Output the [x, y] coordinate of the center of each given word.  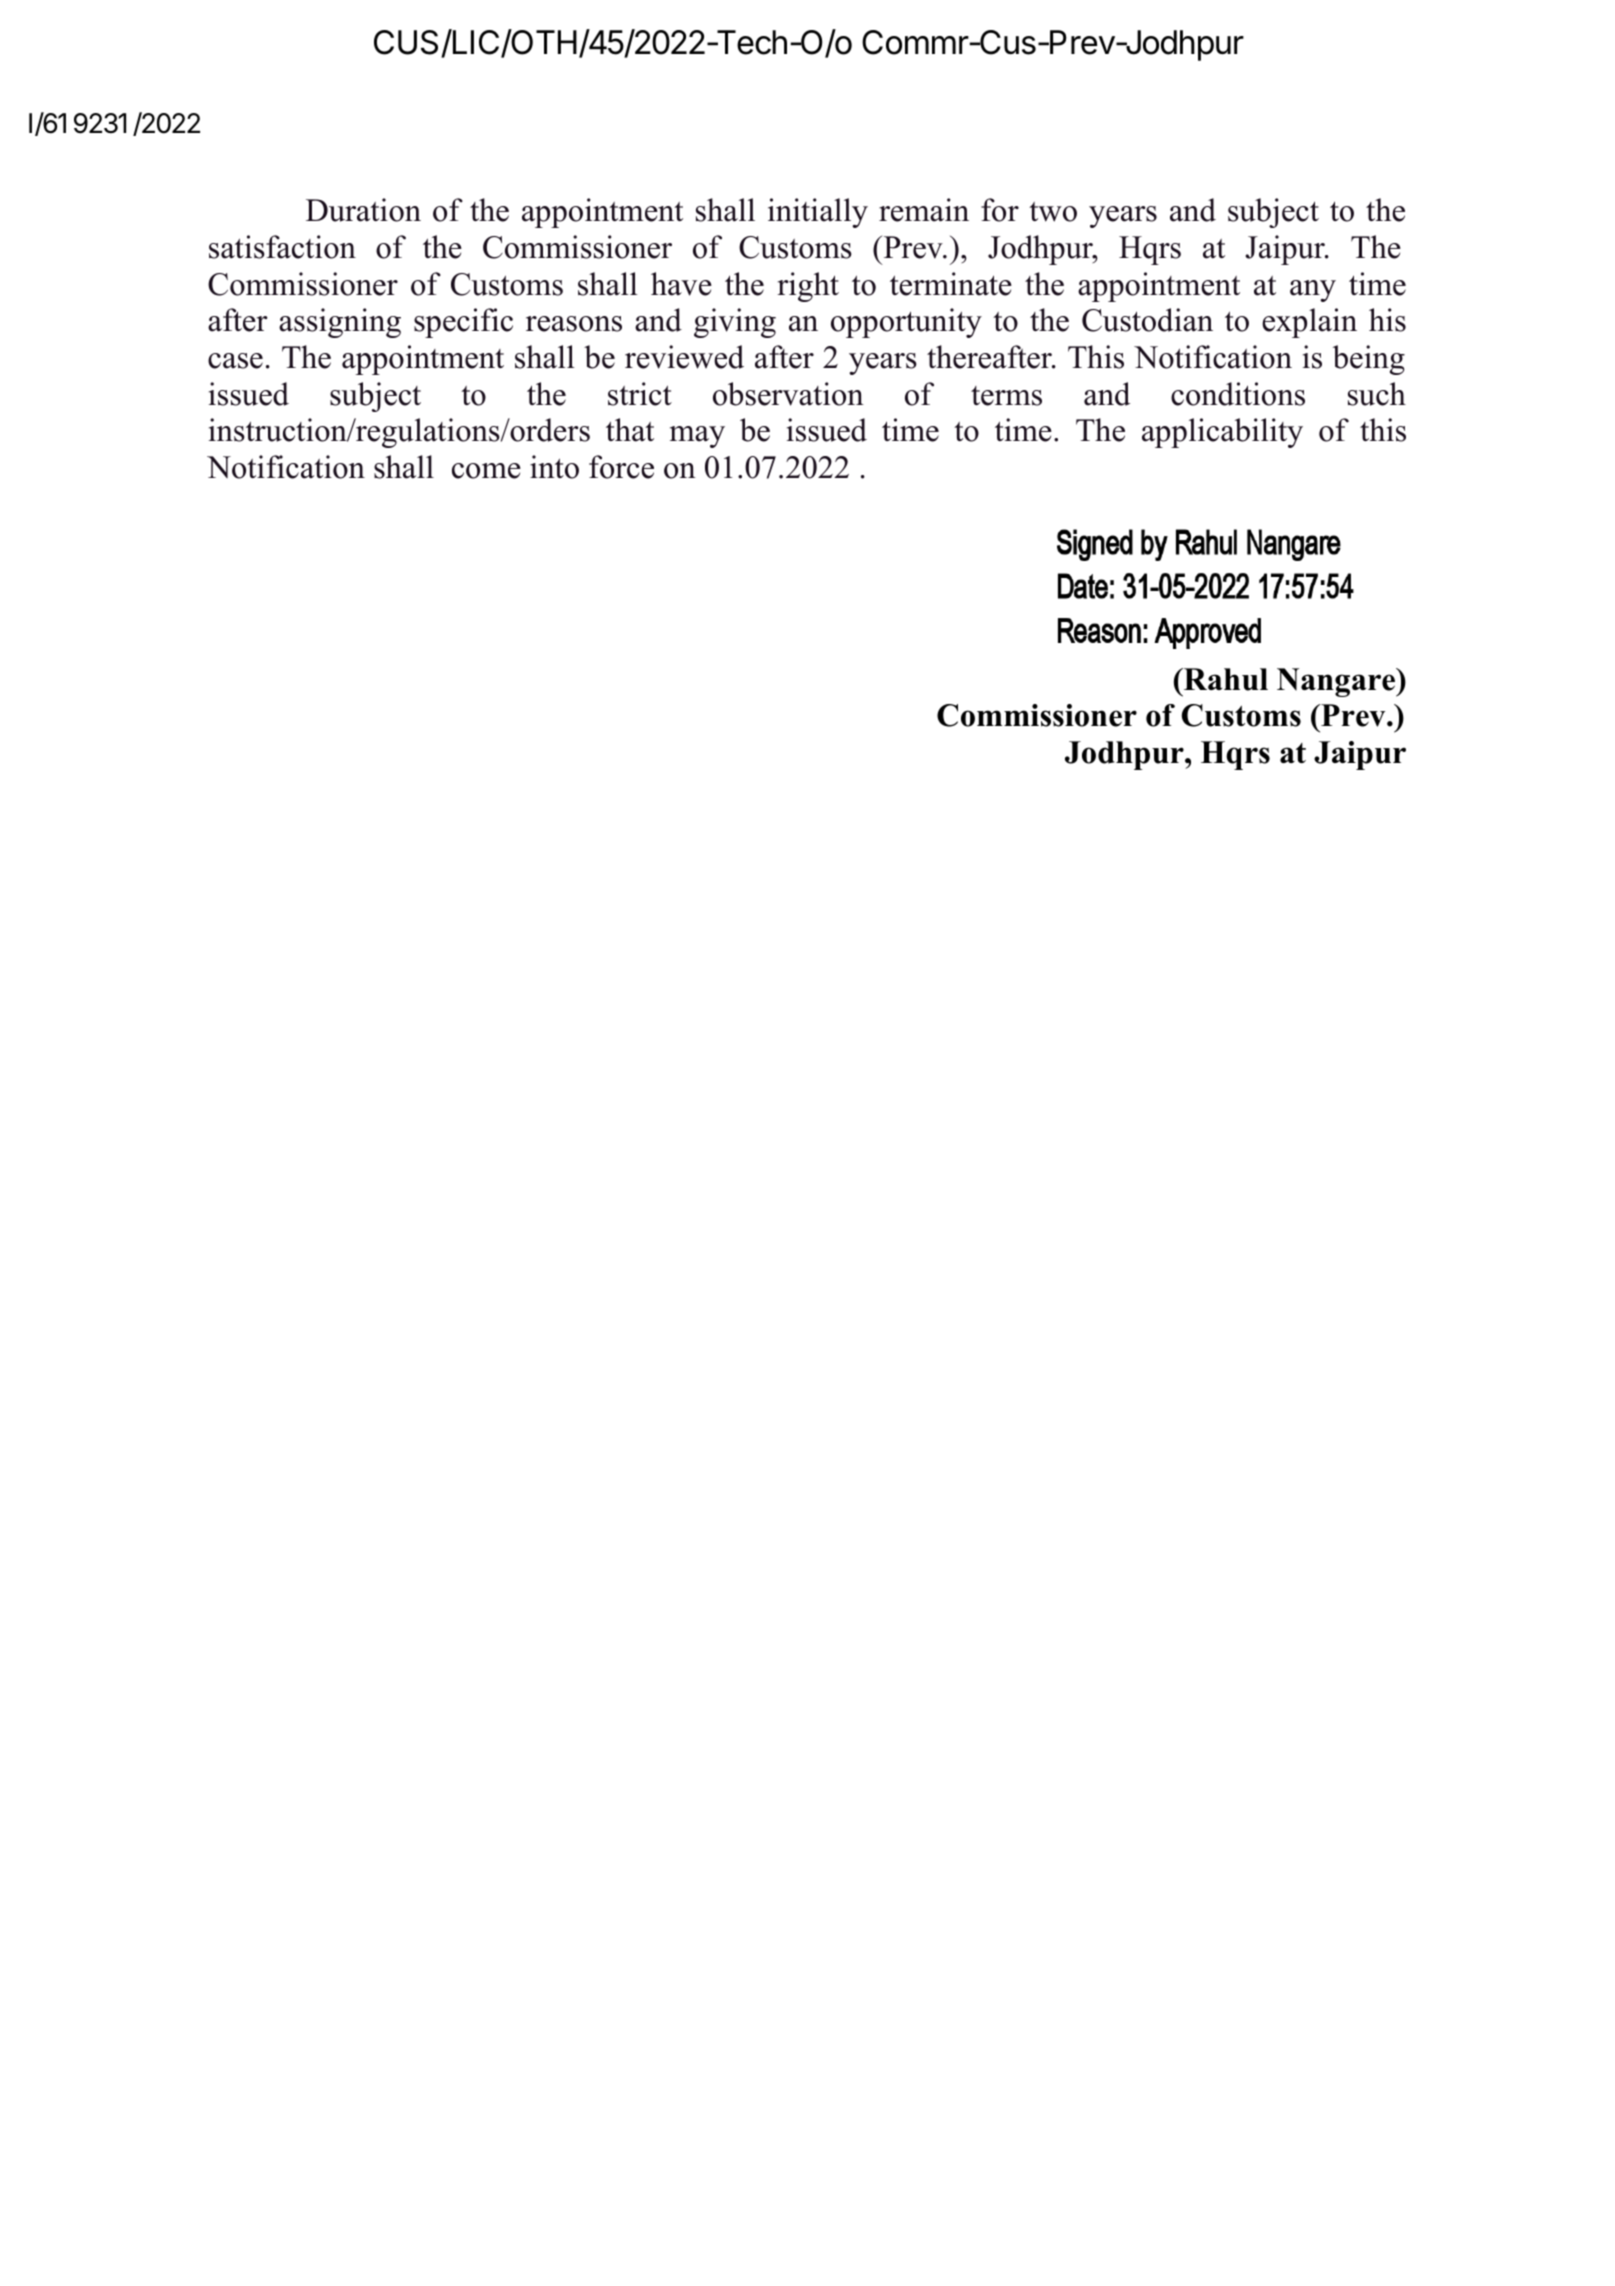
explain [1309, 323]
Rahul [1225, 679]
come [486, 471]
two [1053, 212]
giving [735, 323]
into [554, 467]
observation [788, 394]
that [630, 430]
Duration [363, 210]
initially [818, 213]
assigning [340, 323]
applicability [1222, 433]
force [621, 467]
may [697, 437]
